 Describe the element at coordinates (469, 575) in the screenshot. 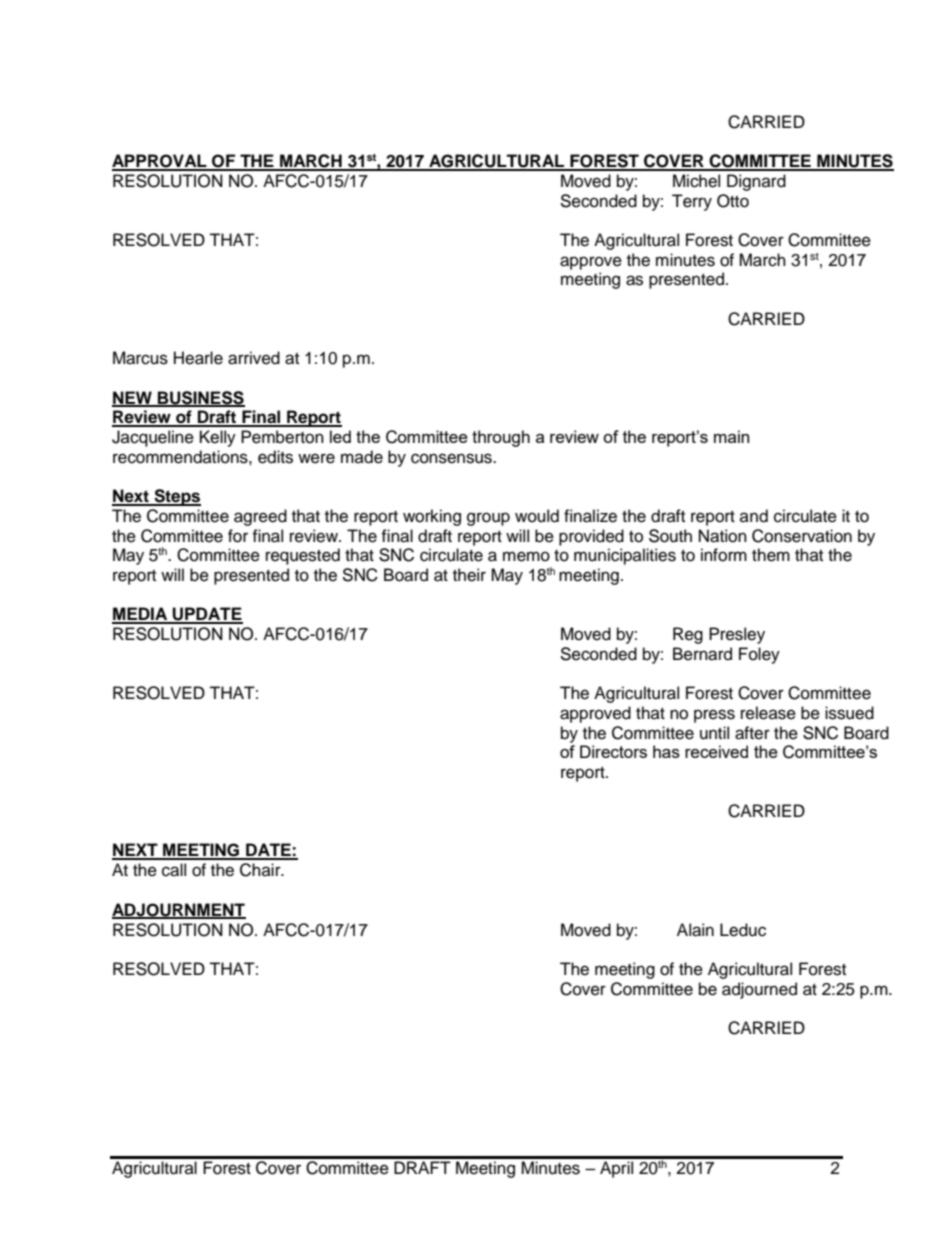

I see `their` at that location.
